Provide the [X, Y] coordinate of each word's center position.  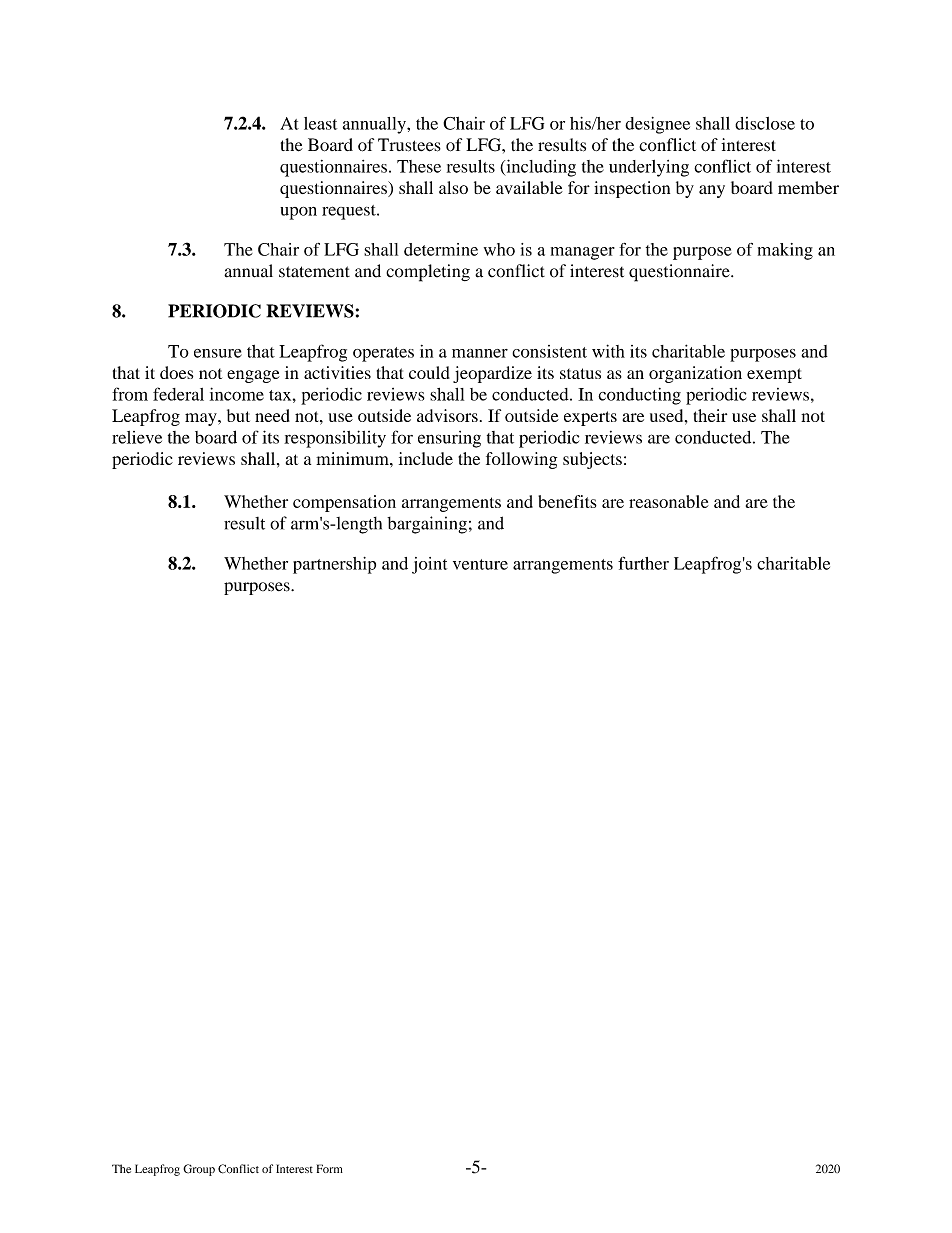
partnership [334, 565]
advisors [447, 415]
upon [298, 213]
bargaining [427, 525]
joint [429, 565]
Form [330, 1168]
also [453, 187]
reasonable [669, 501]
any [712, 191]
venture [480, 564]
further [643, 563]
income [237, 394]
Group [199, 1170]
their [710, 415]
